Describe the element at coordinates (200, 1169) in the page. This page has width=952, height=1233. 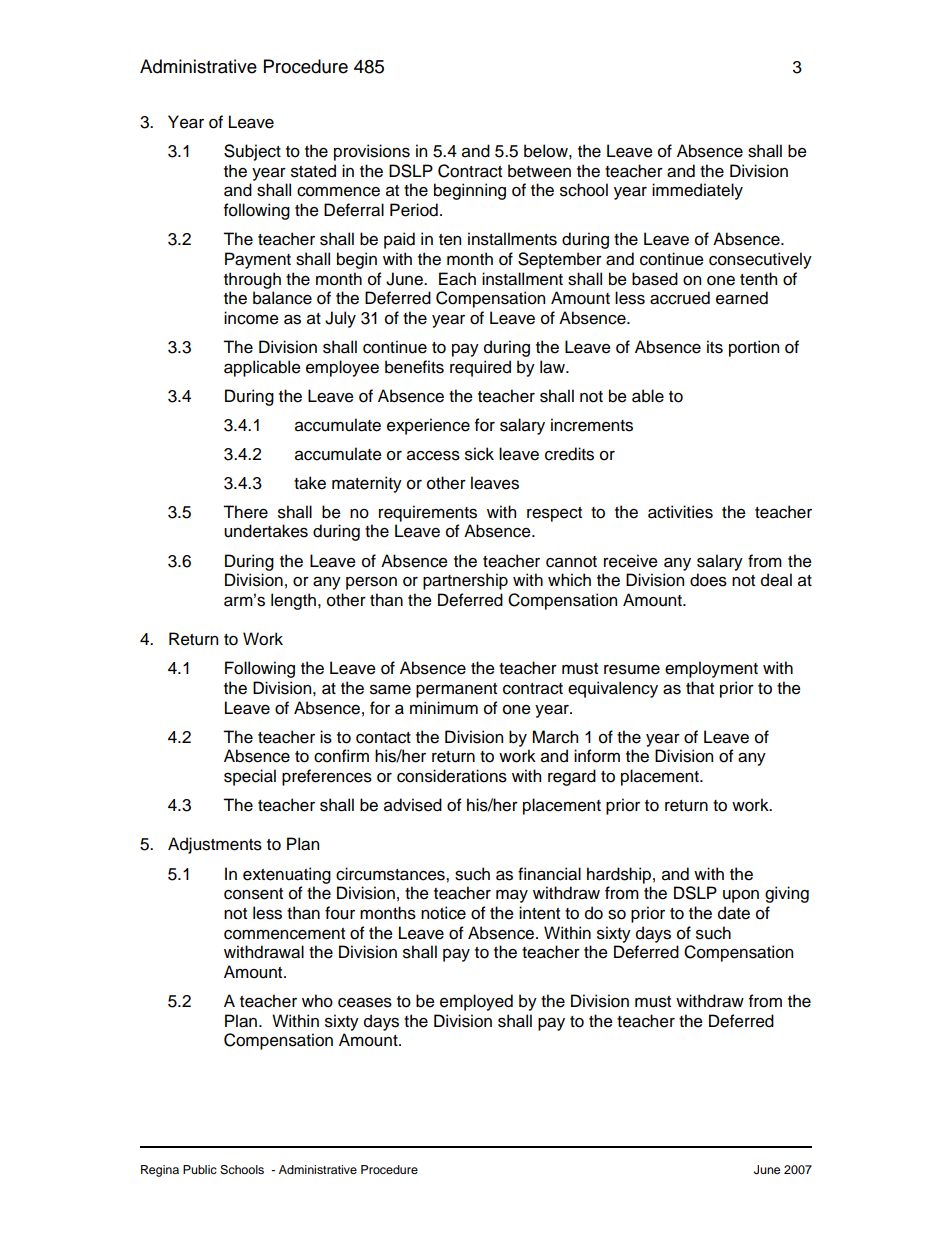
I see `Public` at that location.
